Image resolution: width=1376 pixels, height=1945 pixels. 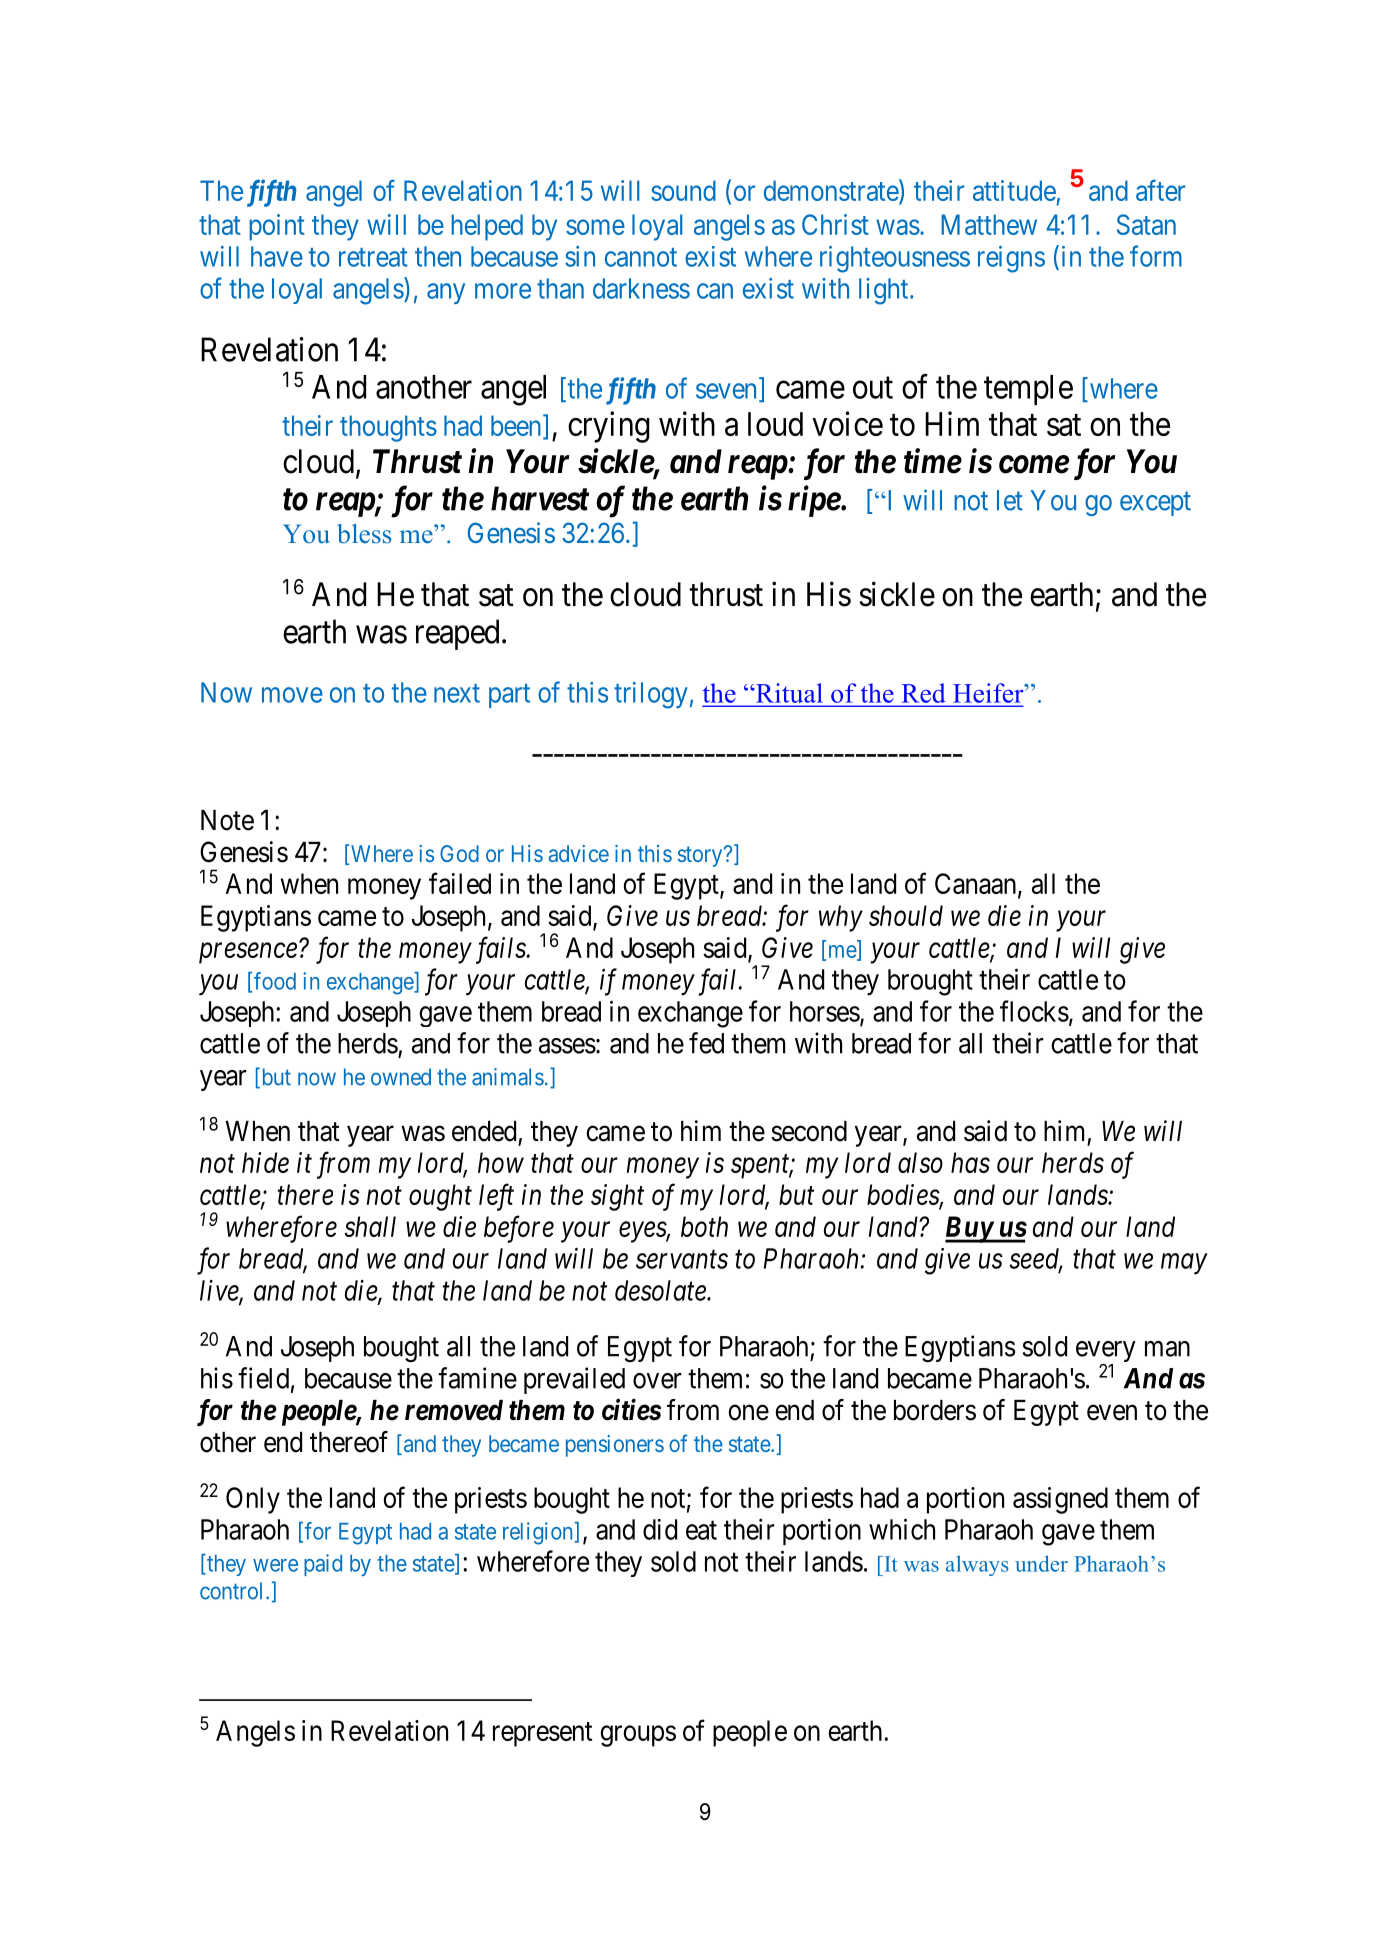 What do you see at coordinates (1106, 1353) in the screenshot?
I see `every` at bounding box center [1106, 1353].
